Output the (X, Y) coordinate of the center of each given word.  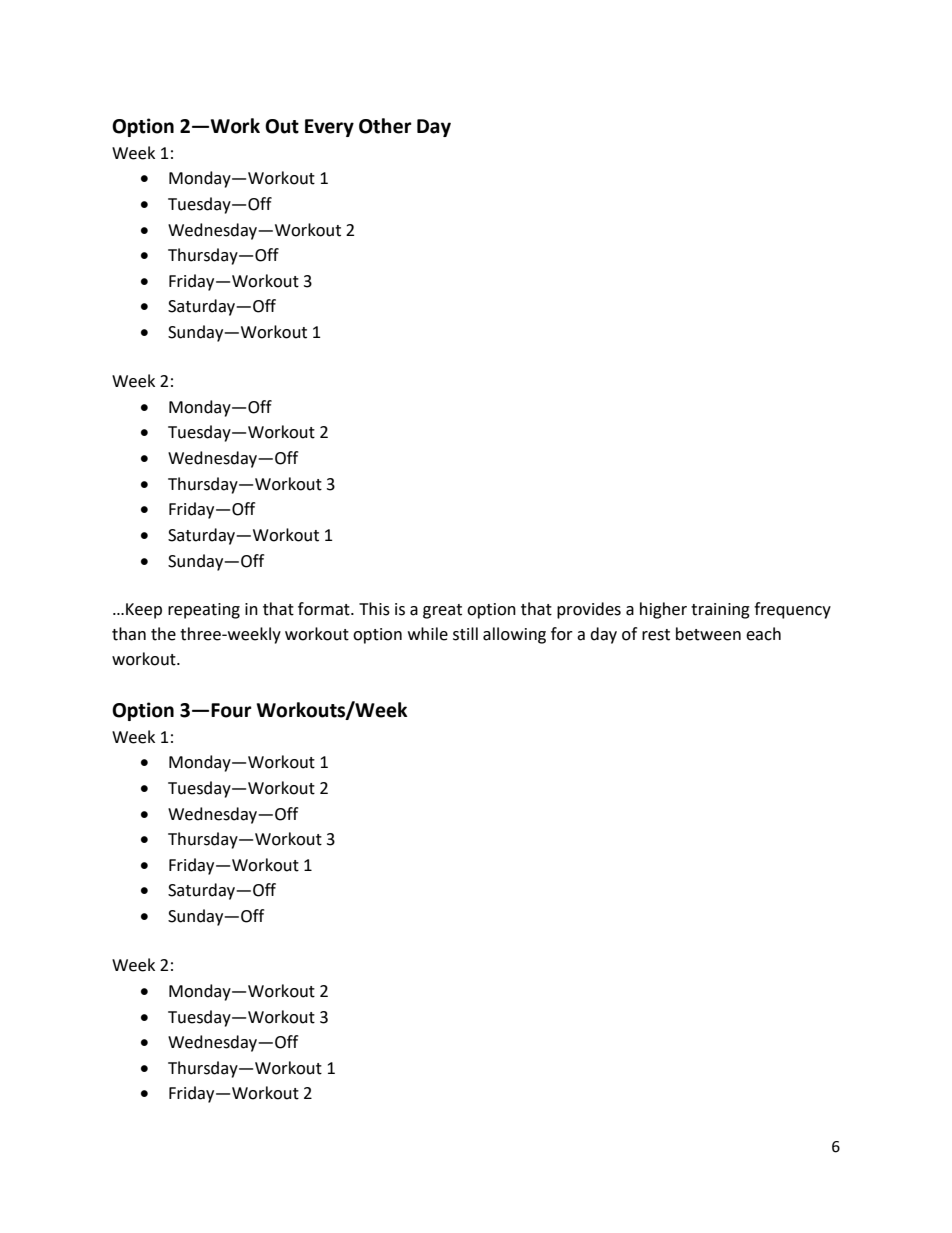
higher (663, 610)
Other (385, 126)
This (374, 609)
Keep (144, 611)
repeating (204, 611)
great (442, 611)
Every (329, 128)
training (720, 611)
